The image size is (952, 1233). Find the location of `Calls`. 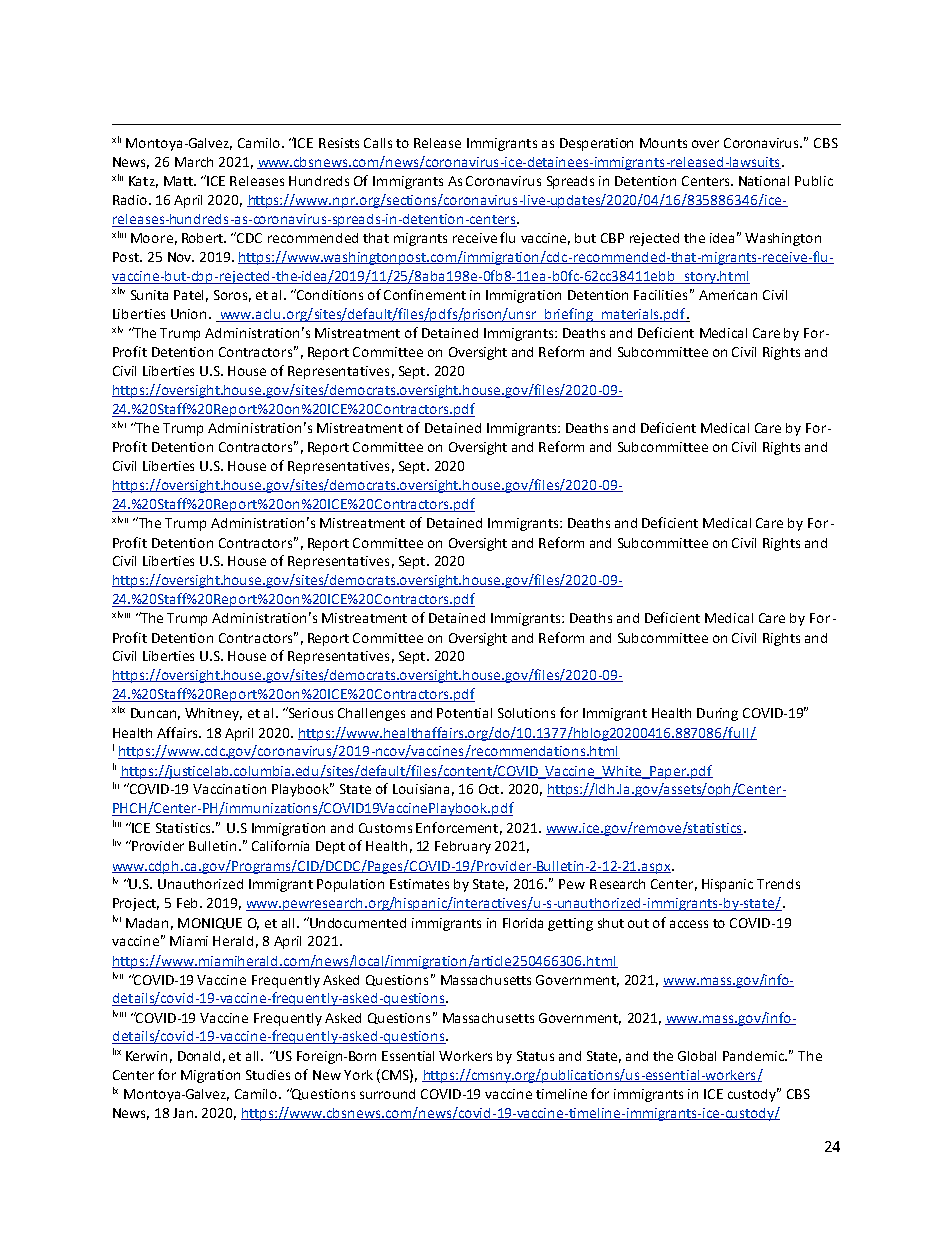

Calls is located at coordinates (378, 143).
